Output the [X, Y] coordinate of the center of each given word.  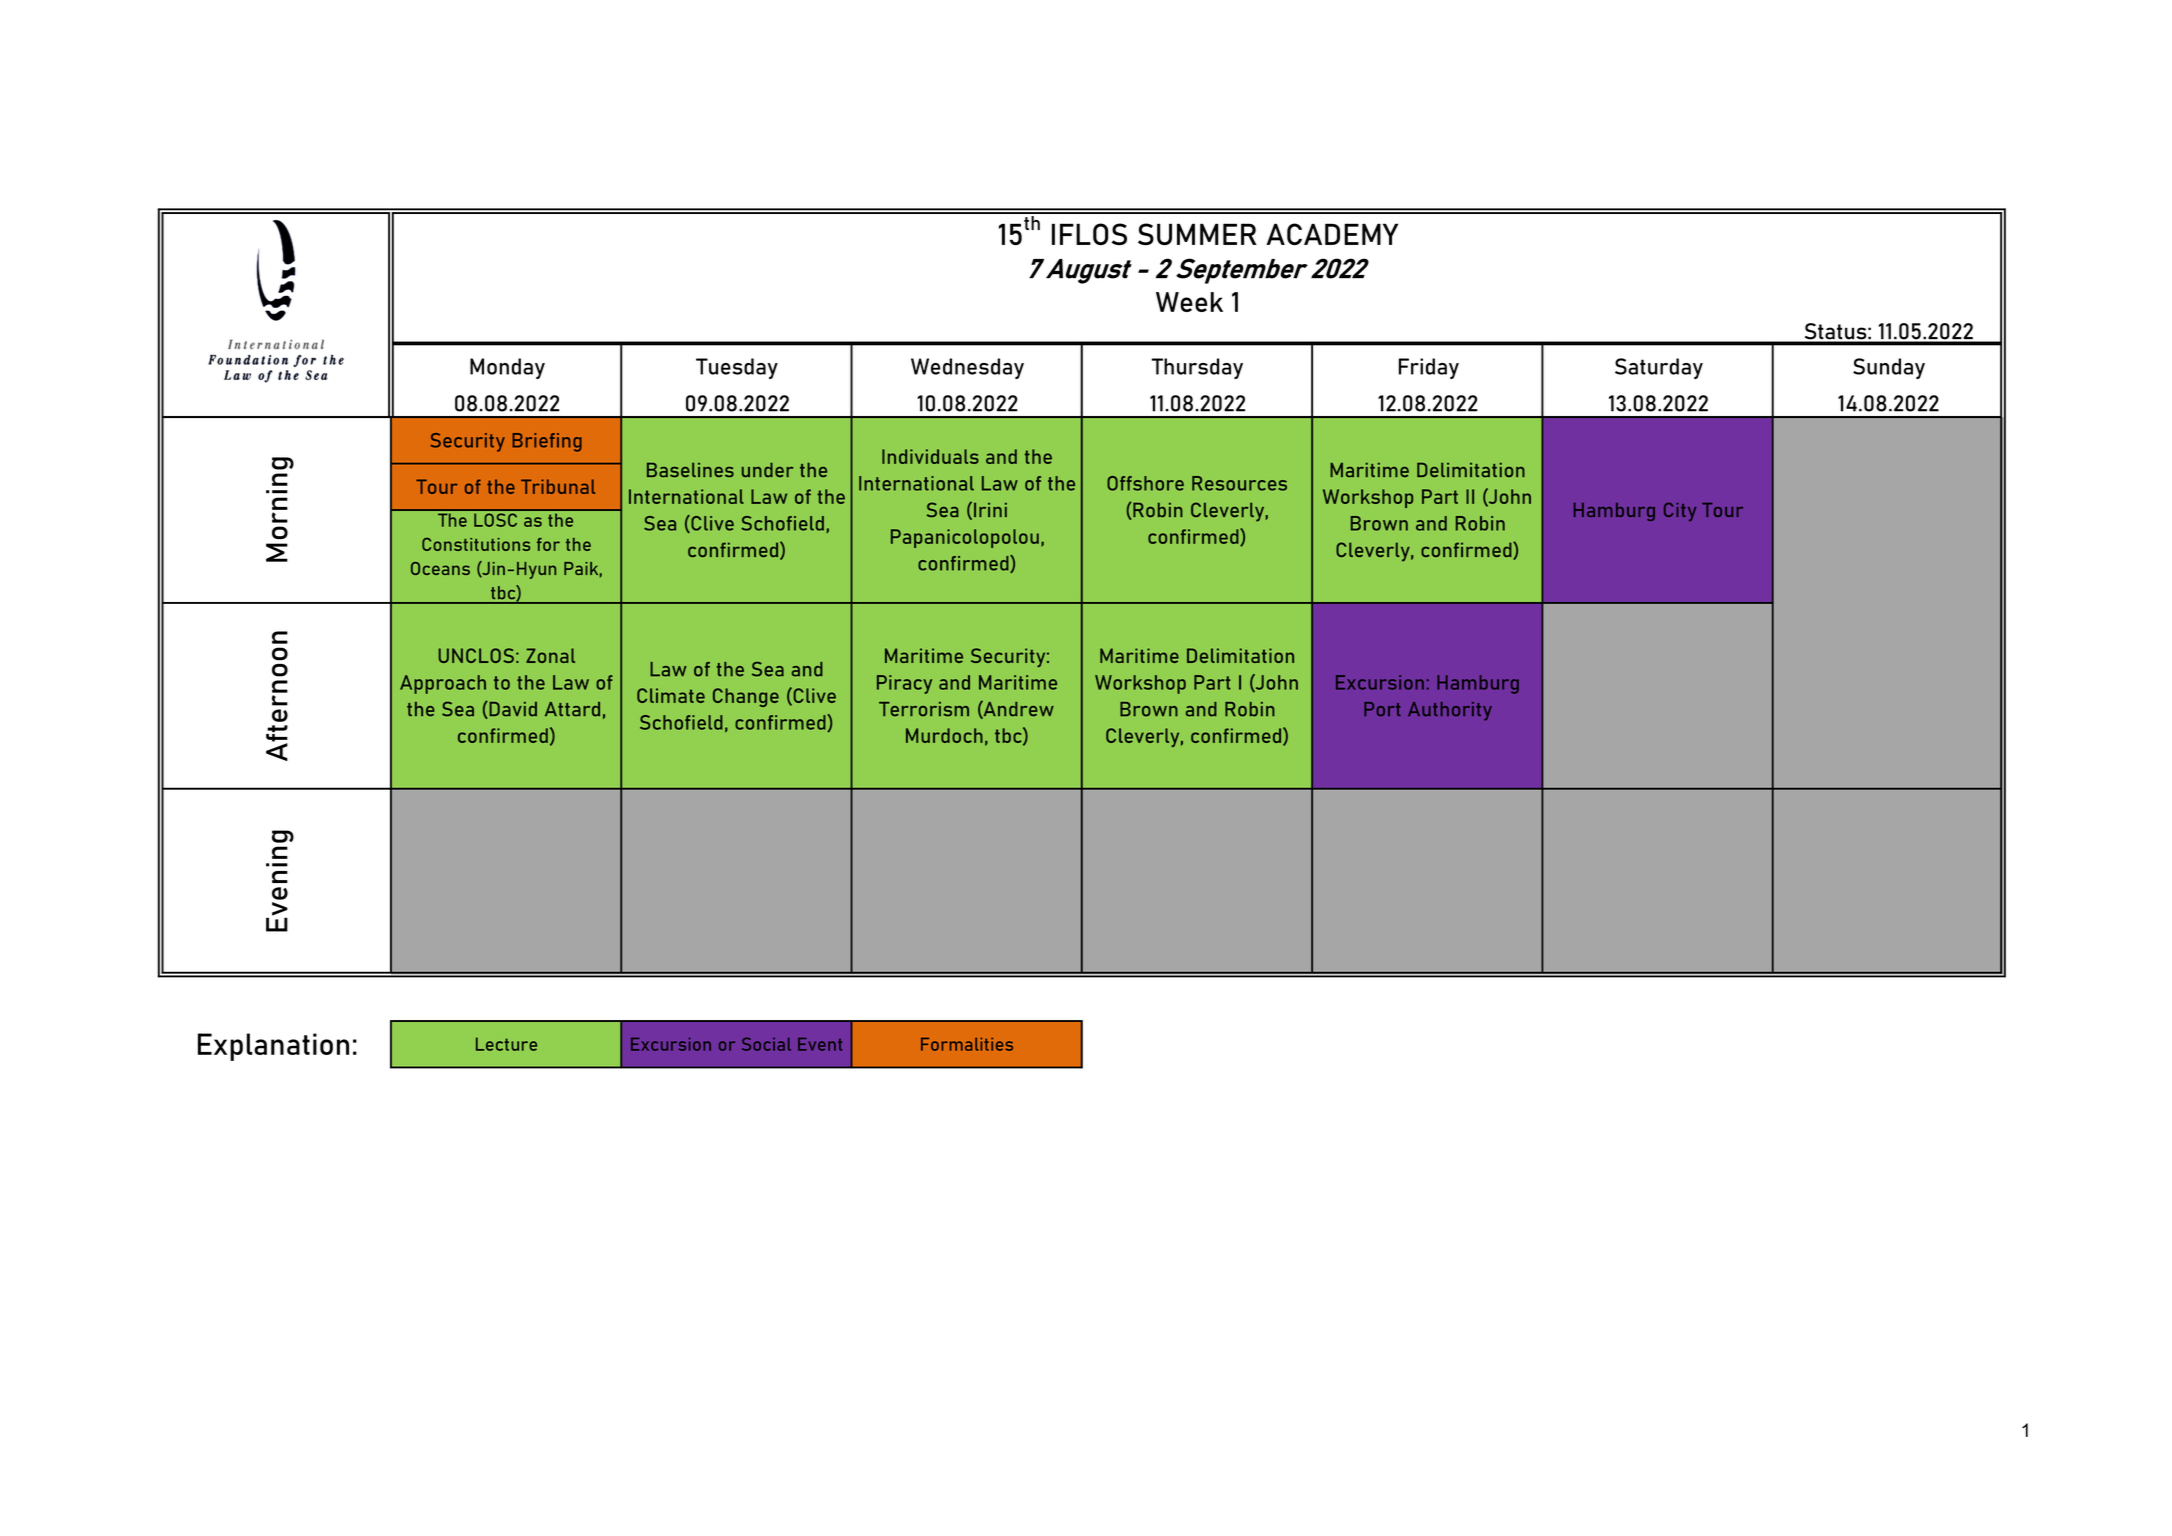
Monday [507, 368]
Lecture [506, 1044]
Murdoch [944, 735]
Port [1382, 709]
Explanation [273, 1047]
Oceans [440, 568]
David [512, 710]
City [1680, 511]
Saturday [1659, 368]
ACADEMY [1332, 234]
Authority [1450, 711]
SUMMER [1197, 234]
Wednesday [967, 368]
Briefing [547, 442]
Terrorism [924, 709]
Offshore [1145, 483]
